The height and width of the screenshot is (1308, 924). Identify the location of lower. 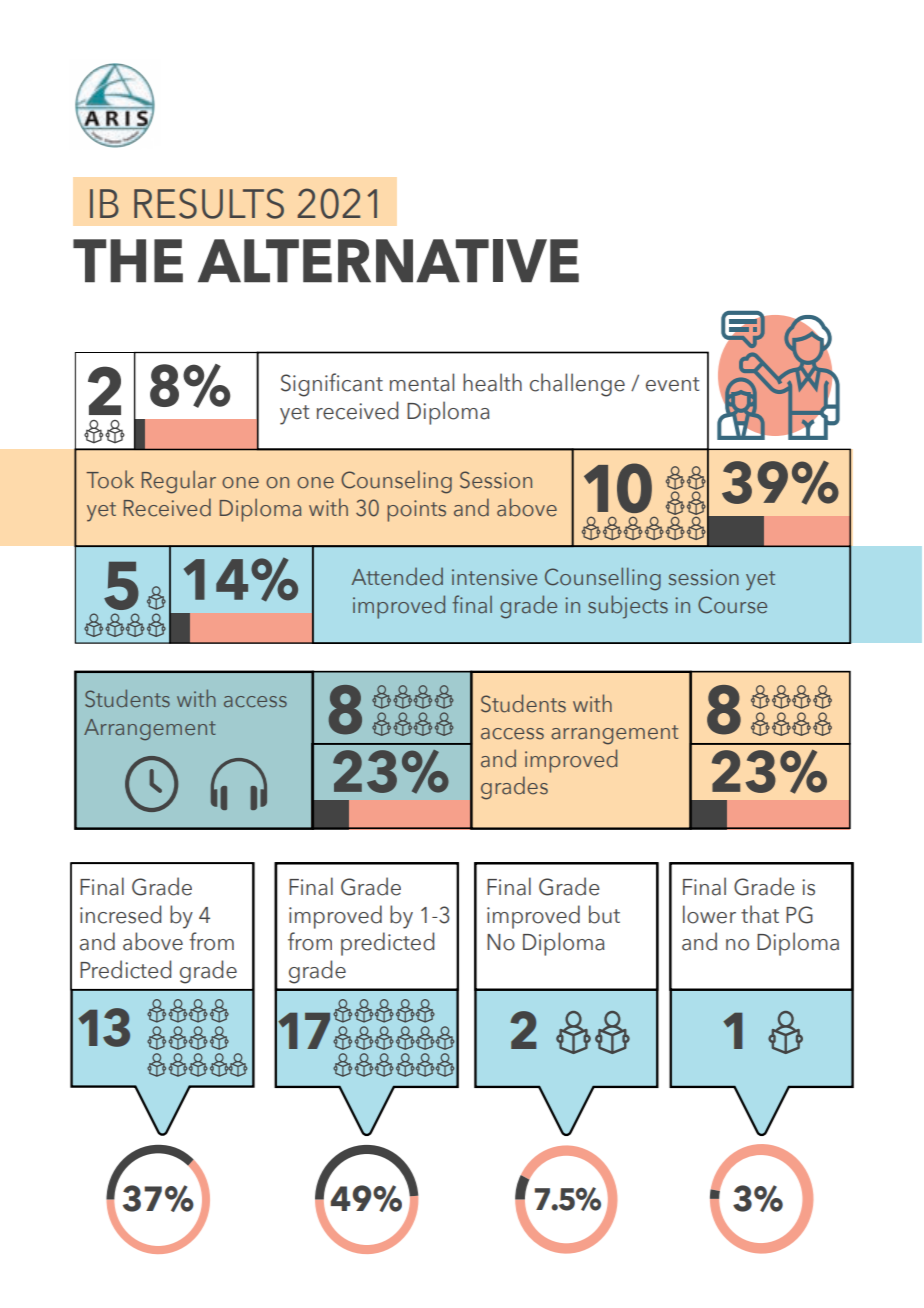
(709, 914).
